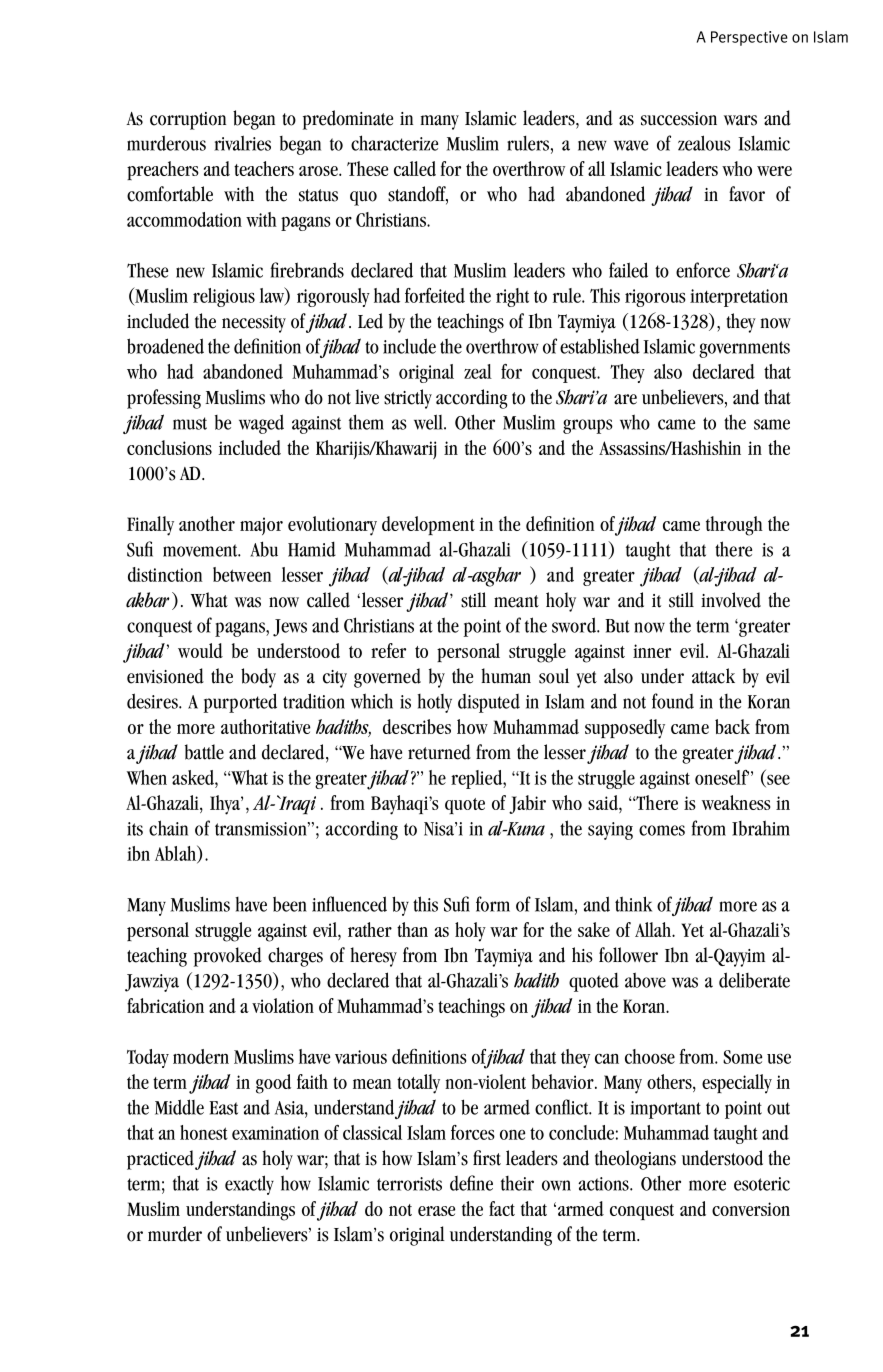 This screenshot has width=883, height=1372. What do you see at coordinates (654, 929) in the screenshot?
I see `Allah` at bounding box center [654, 929].
